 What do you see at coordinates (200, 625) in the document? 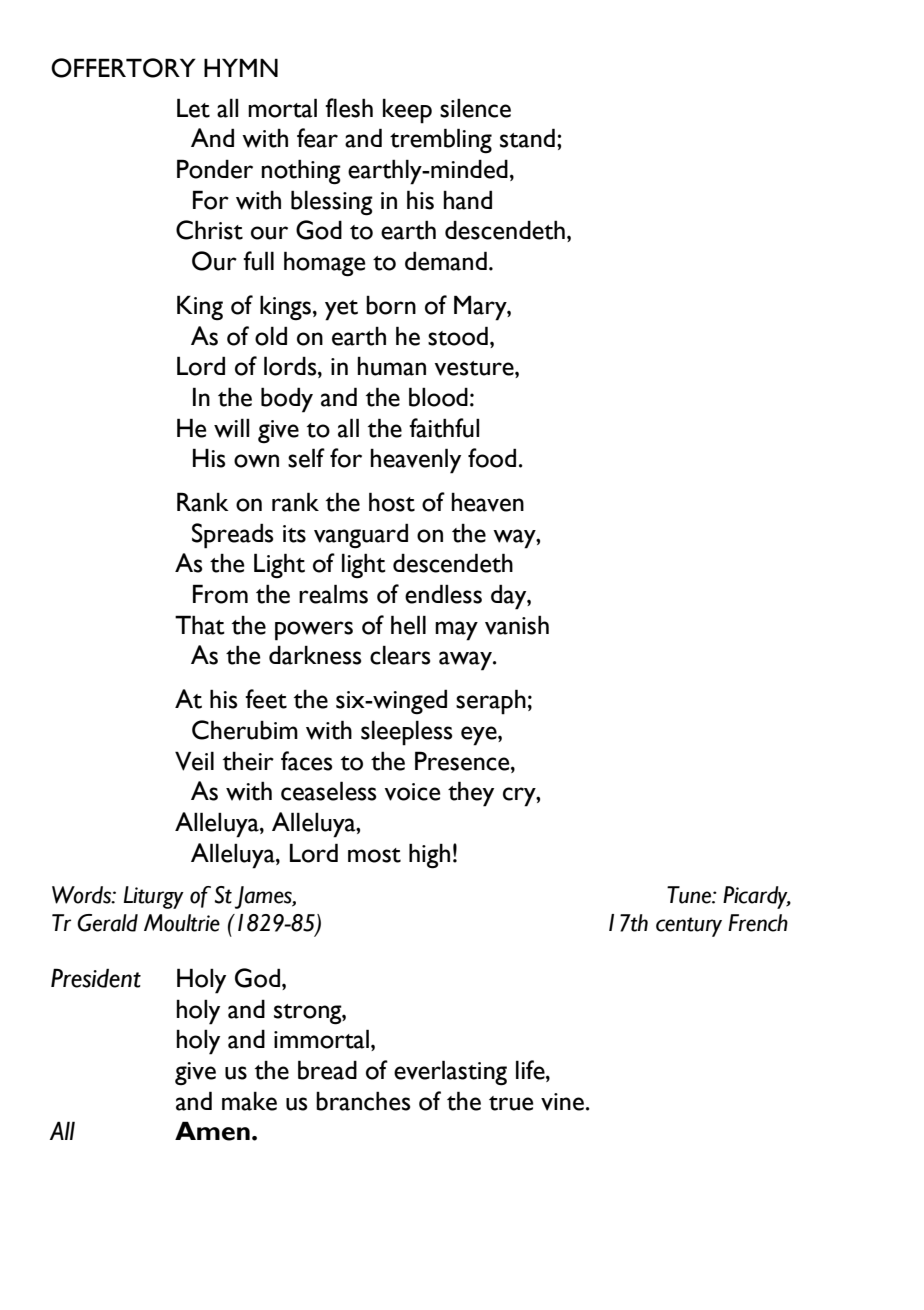
I see `That` at bounding box center [200, 625].
